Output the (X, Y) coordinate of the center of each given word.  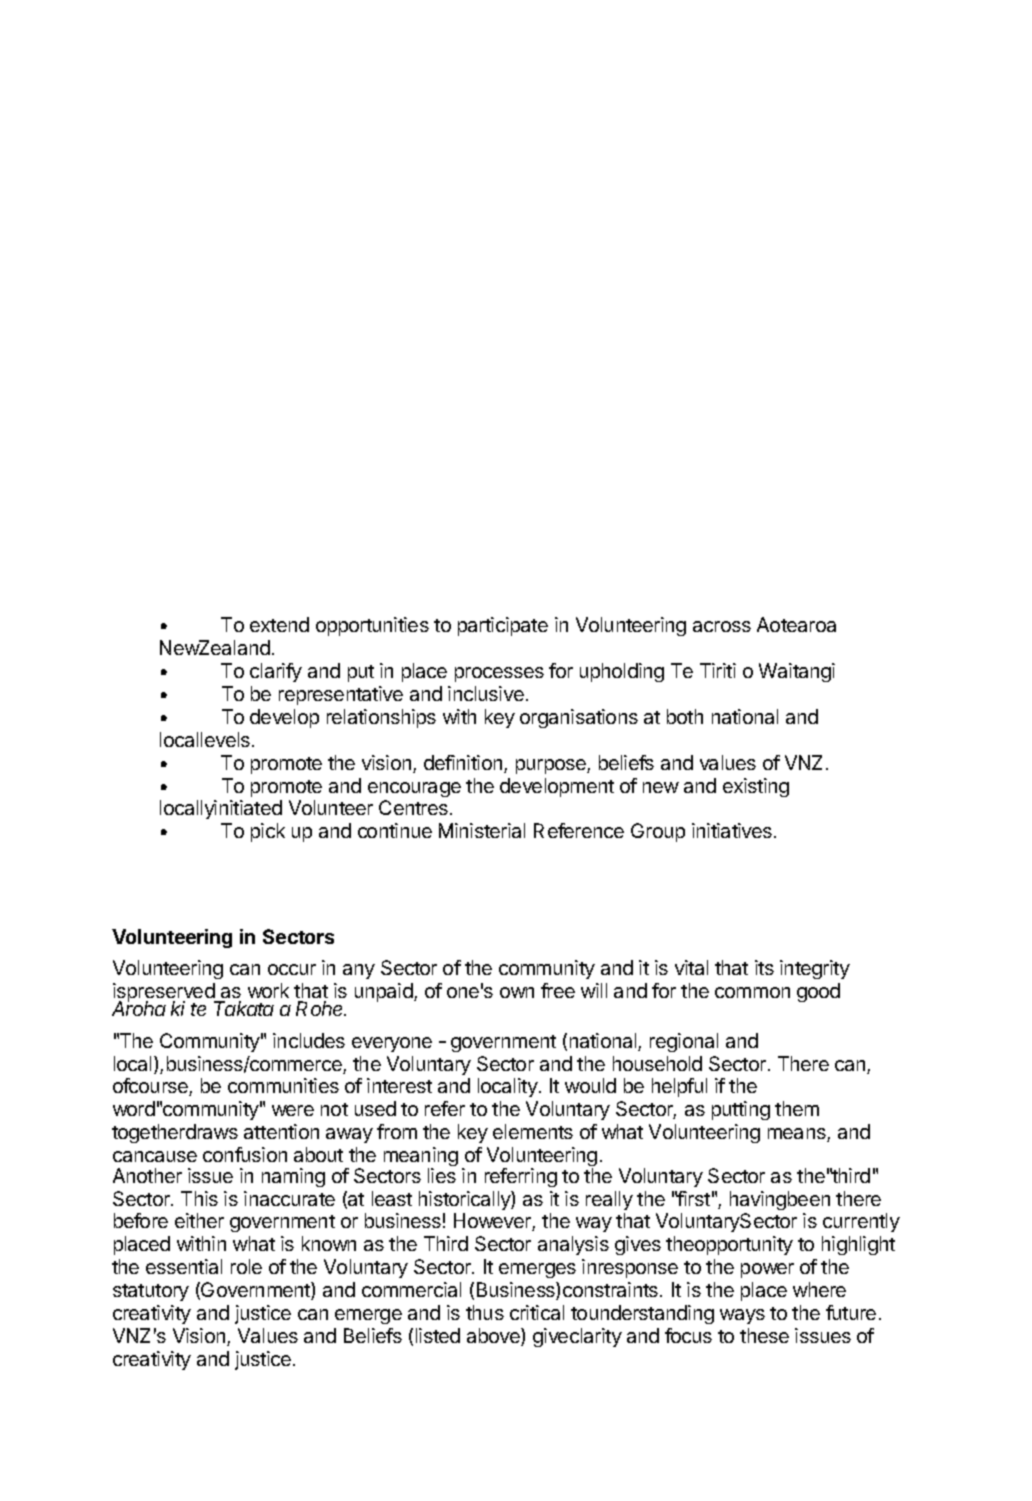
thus (485, 1312)
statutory (151, 1292)
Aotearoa (796, 624)
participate (503, 626)
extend (279, 624)
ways (742, 1316)
